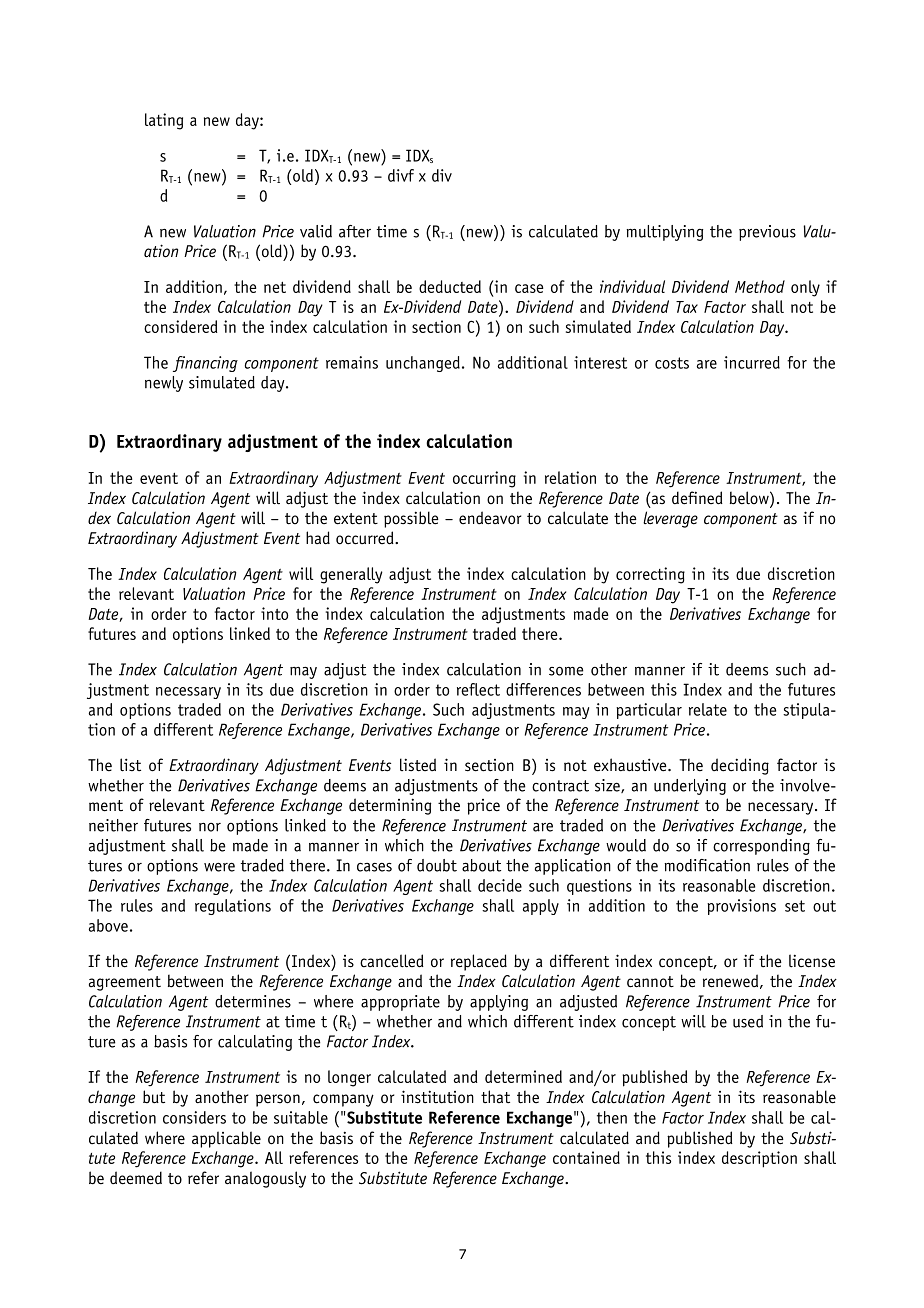 The width and height of the screenshot is (924, 1308). What do you see at coordinates (226, 1139) in the screenshot?
I see `applicable` at bounding box center [226, 1139].
